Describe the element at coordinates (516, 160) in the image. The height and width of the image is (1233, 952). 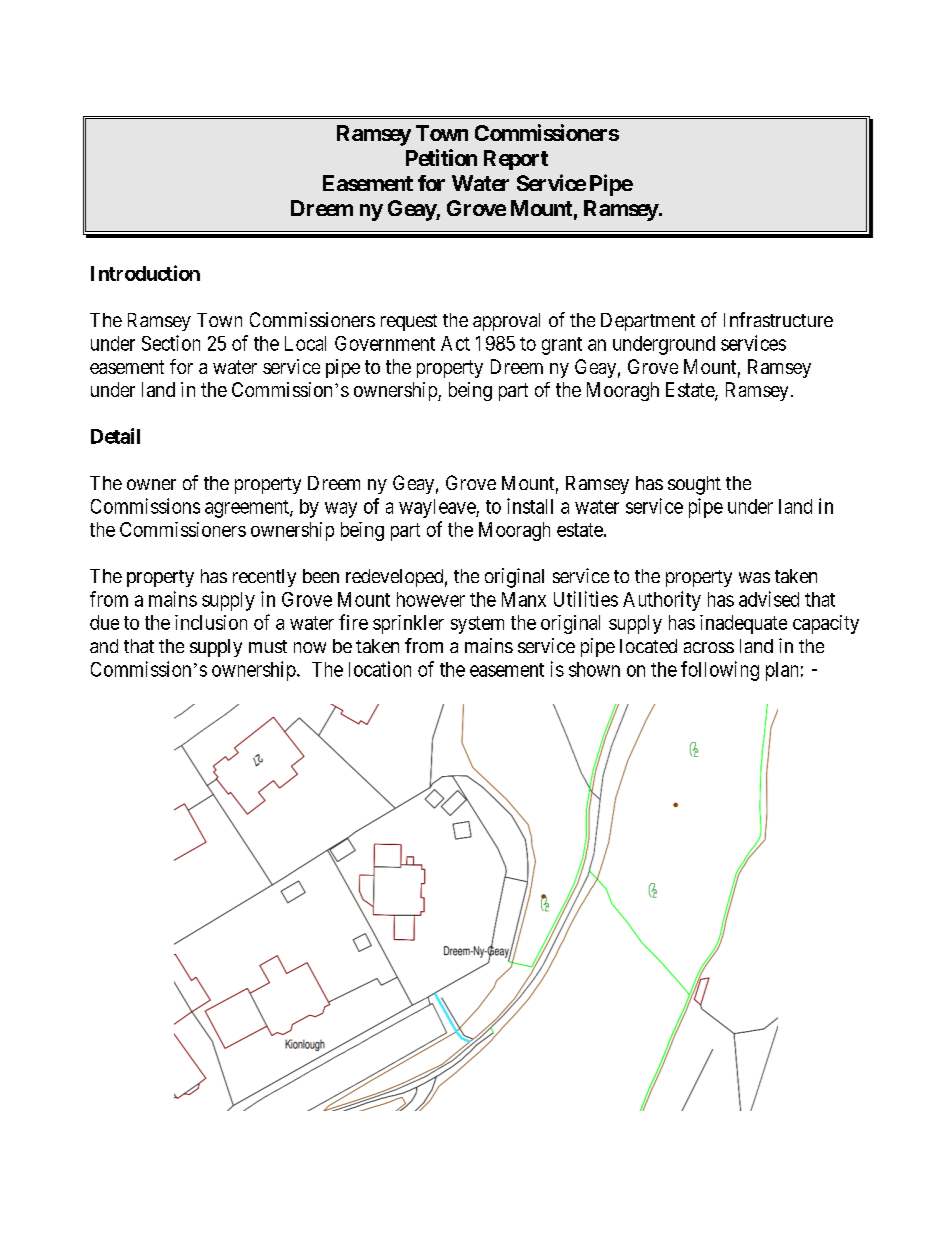
I see `Report` at that location.
